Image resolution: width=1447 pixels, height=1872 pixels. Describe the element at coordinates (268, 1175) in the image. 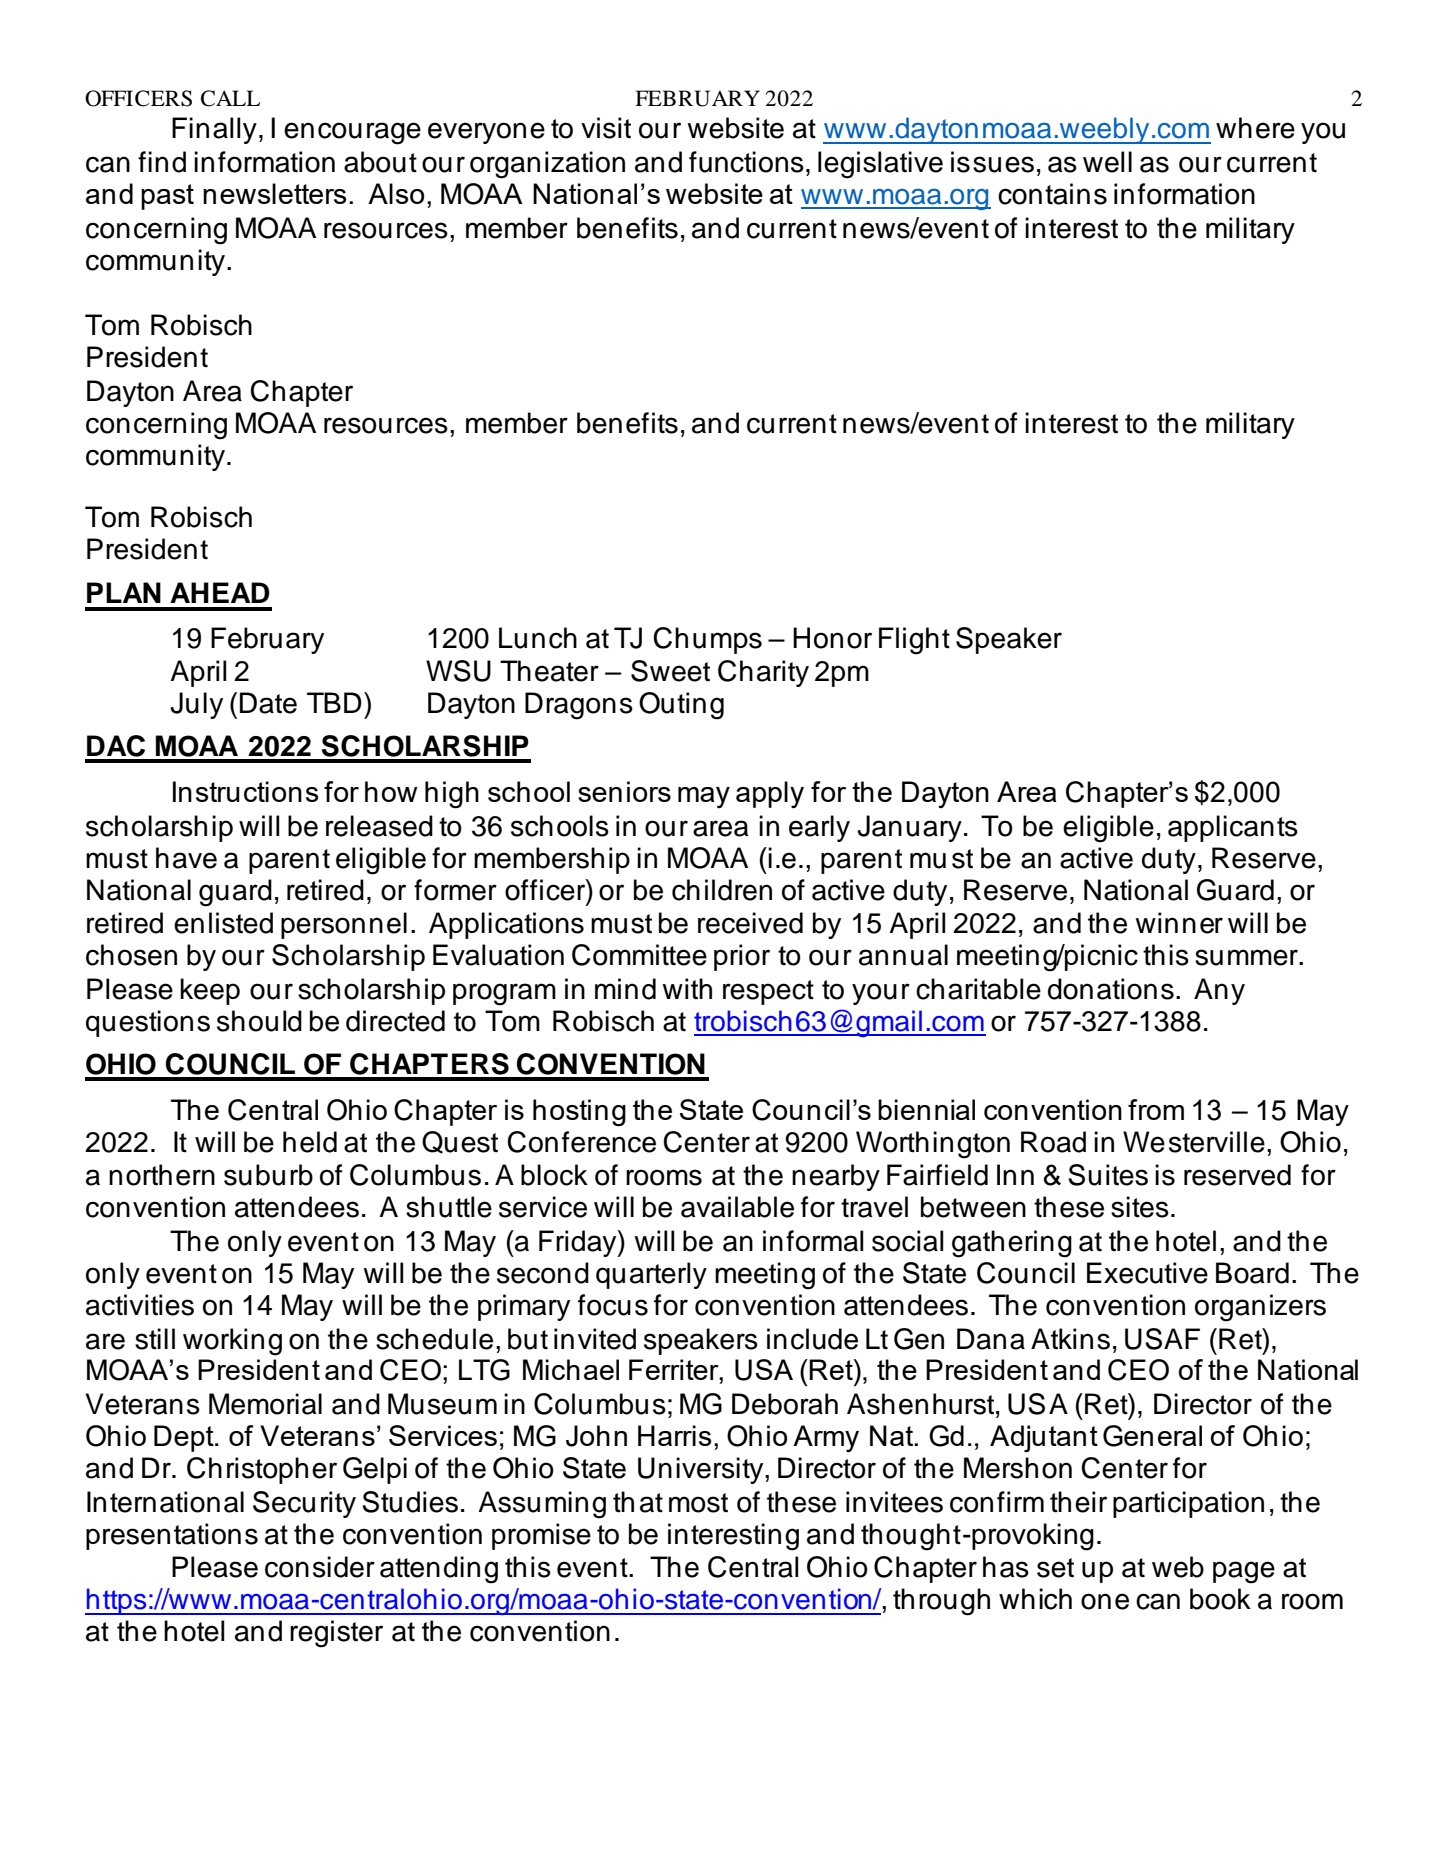

I see `suburb` at that location.
